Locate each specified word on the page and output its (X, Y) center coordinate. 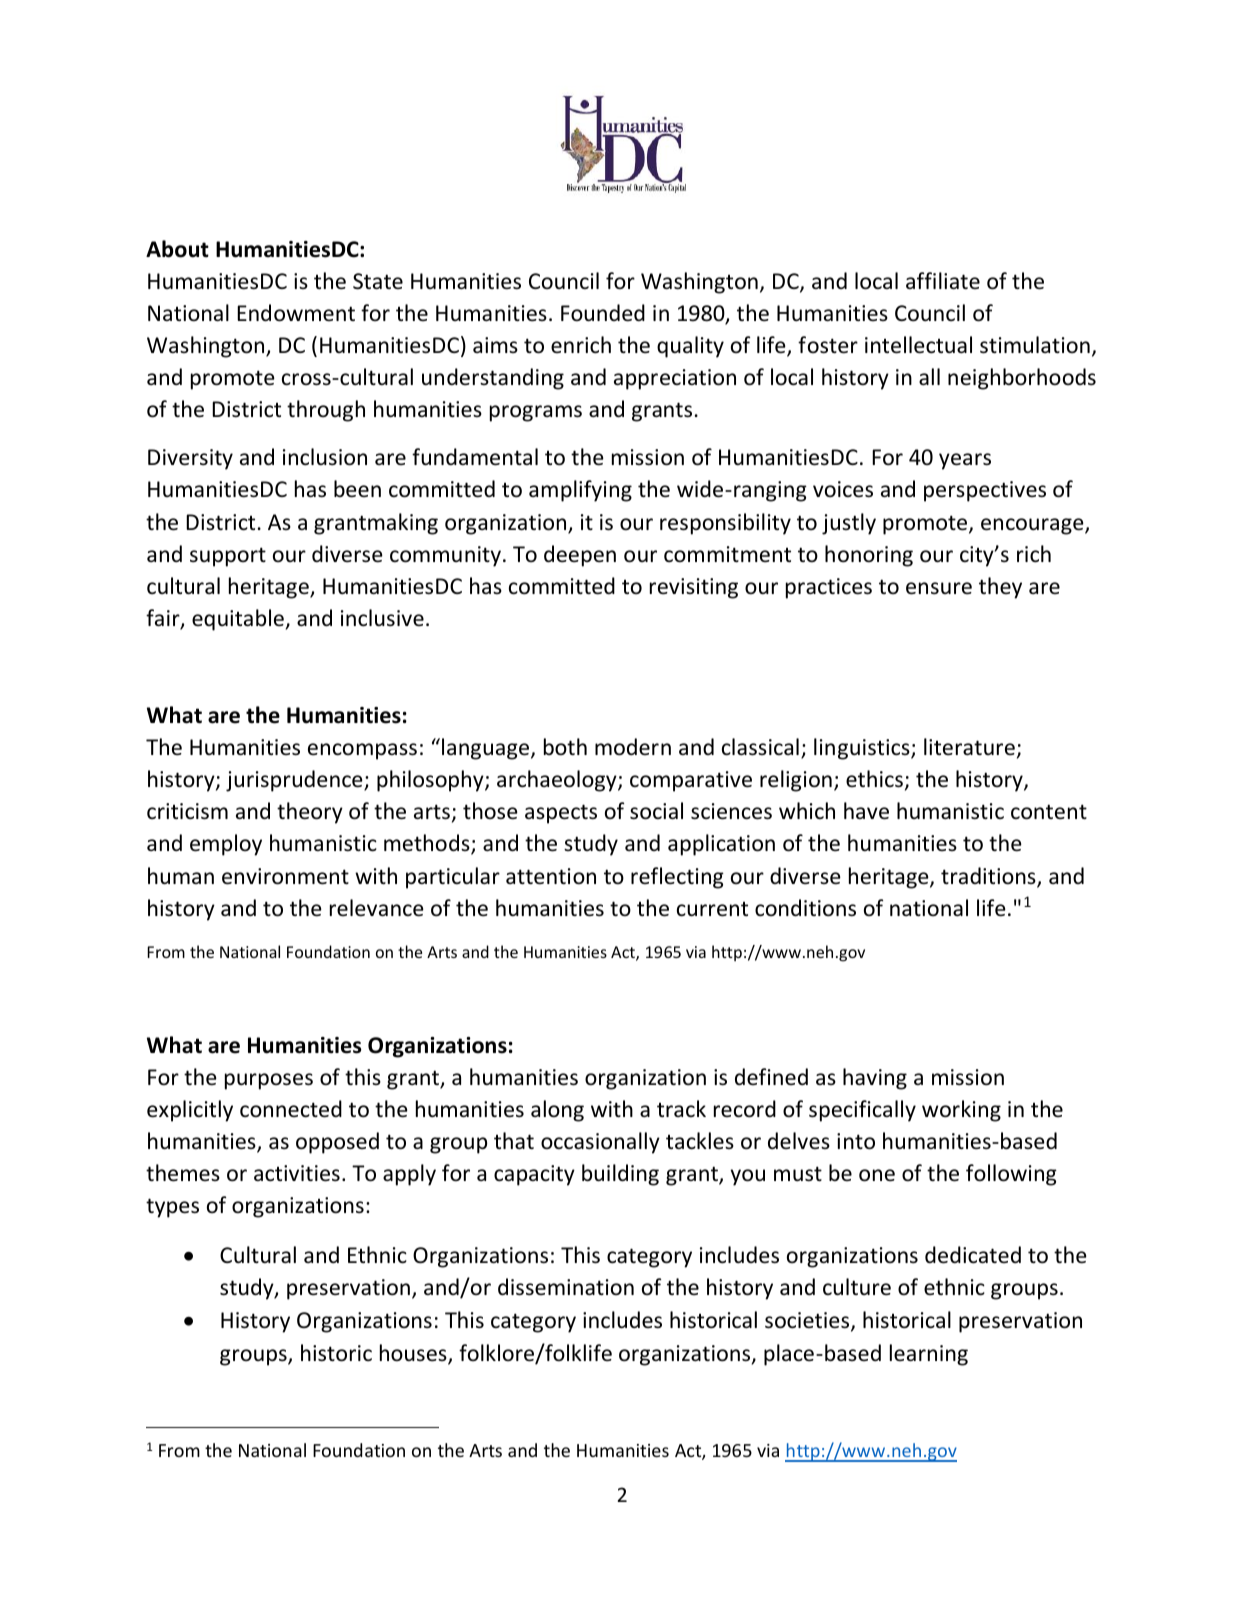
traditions (989, 877)
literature (969, 747)
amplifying (580, 491)
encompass (362, 751)
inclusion (325, 457)
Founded (603, 313)
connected (291, 1109)
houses (414, 1354)
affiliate (943, 280)
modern (633, 747)
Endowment (296, 313)
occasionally (600, 1143)
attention (551, 876)
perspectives (985, 491)
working (961, 1111)
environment (285, 876)
